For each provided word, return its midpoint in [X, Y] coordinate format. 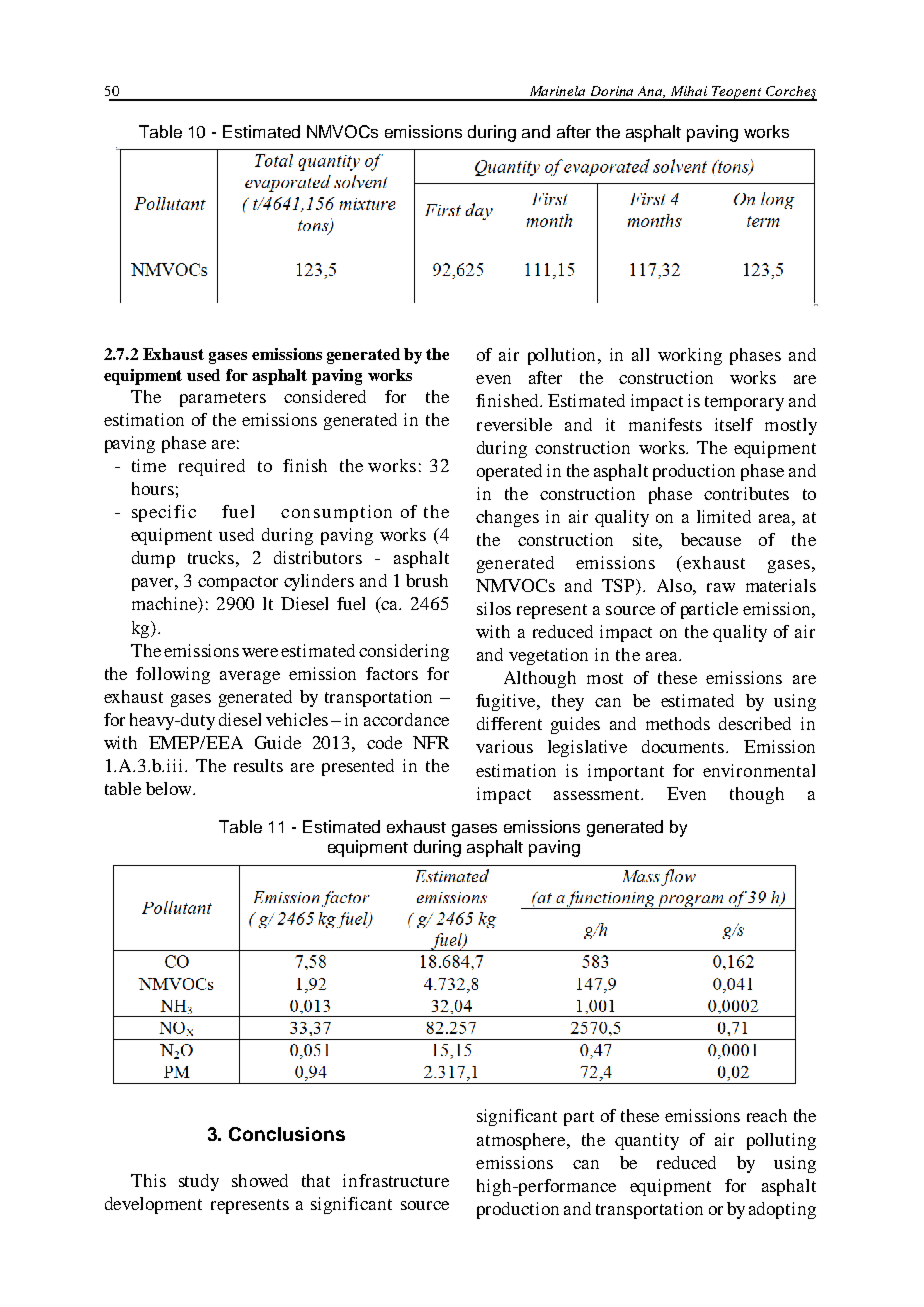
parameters [223, 399]
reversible [514, 424]
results [258, 765]
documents [684, 746]
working [690, 356]
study [199, 1182]
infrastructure [396, 1180]
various [504, 746]
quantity [647, 1141]
